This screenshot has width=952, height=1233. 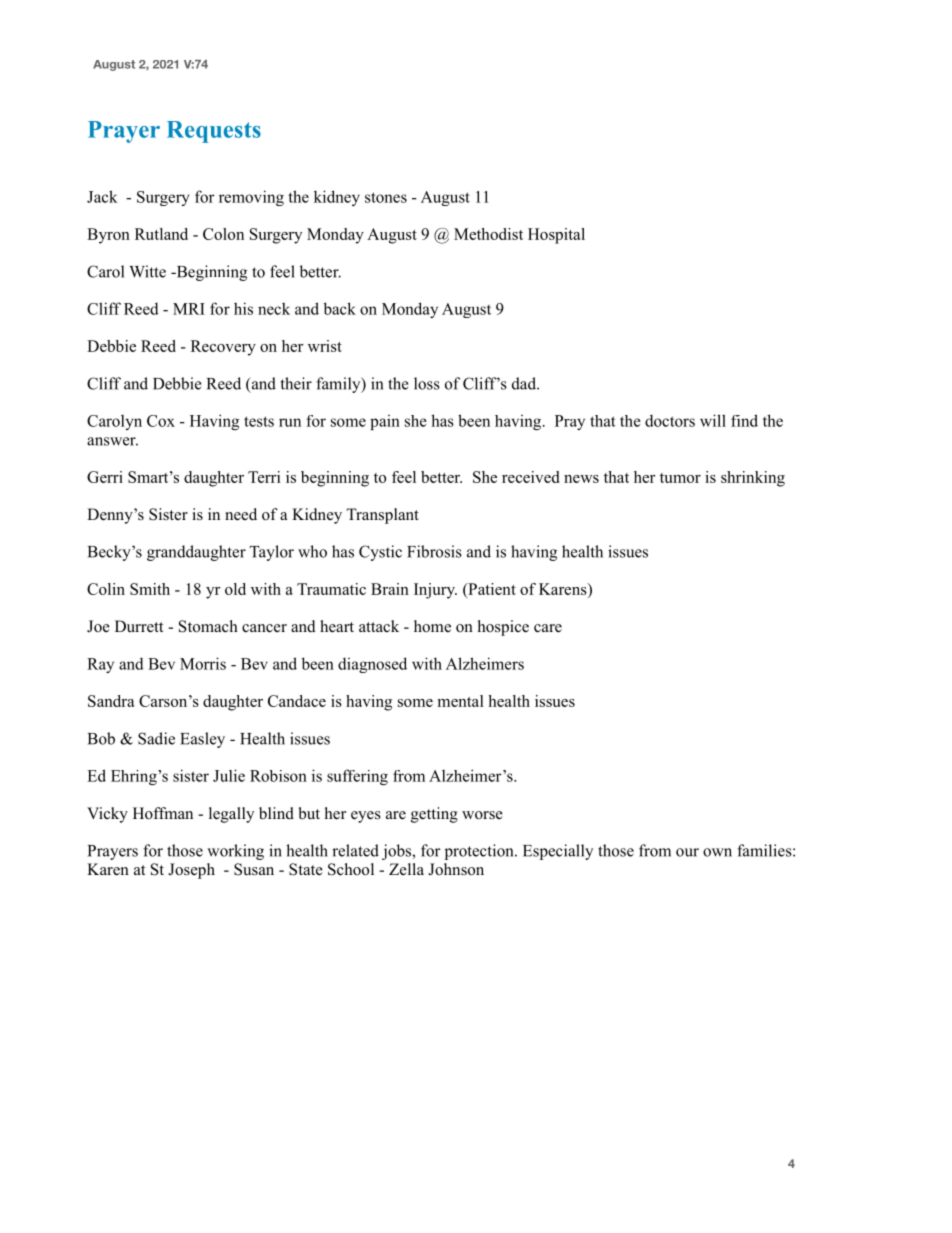 What do you see at coordinates (556, 236) in the screenshot?
I see `Hospital` at bounding box center [556, 236].
